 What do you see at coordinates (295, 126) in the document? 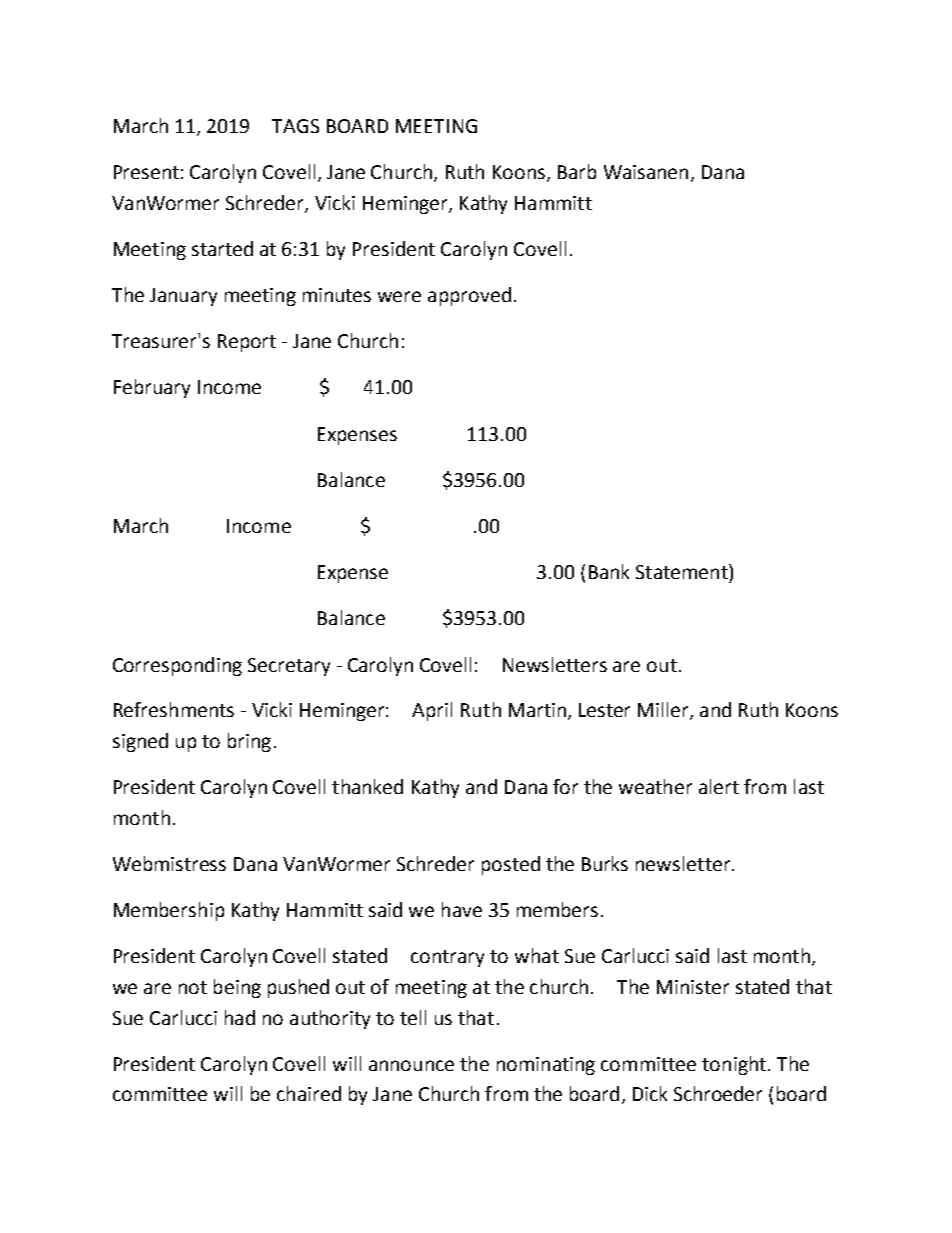
I see `TAGS` at bounding box center [295, 126].
